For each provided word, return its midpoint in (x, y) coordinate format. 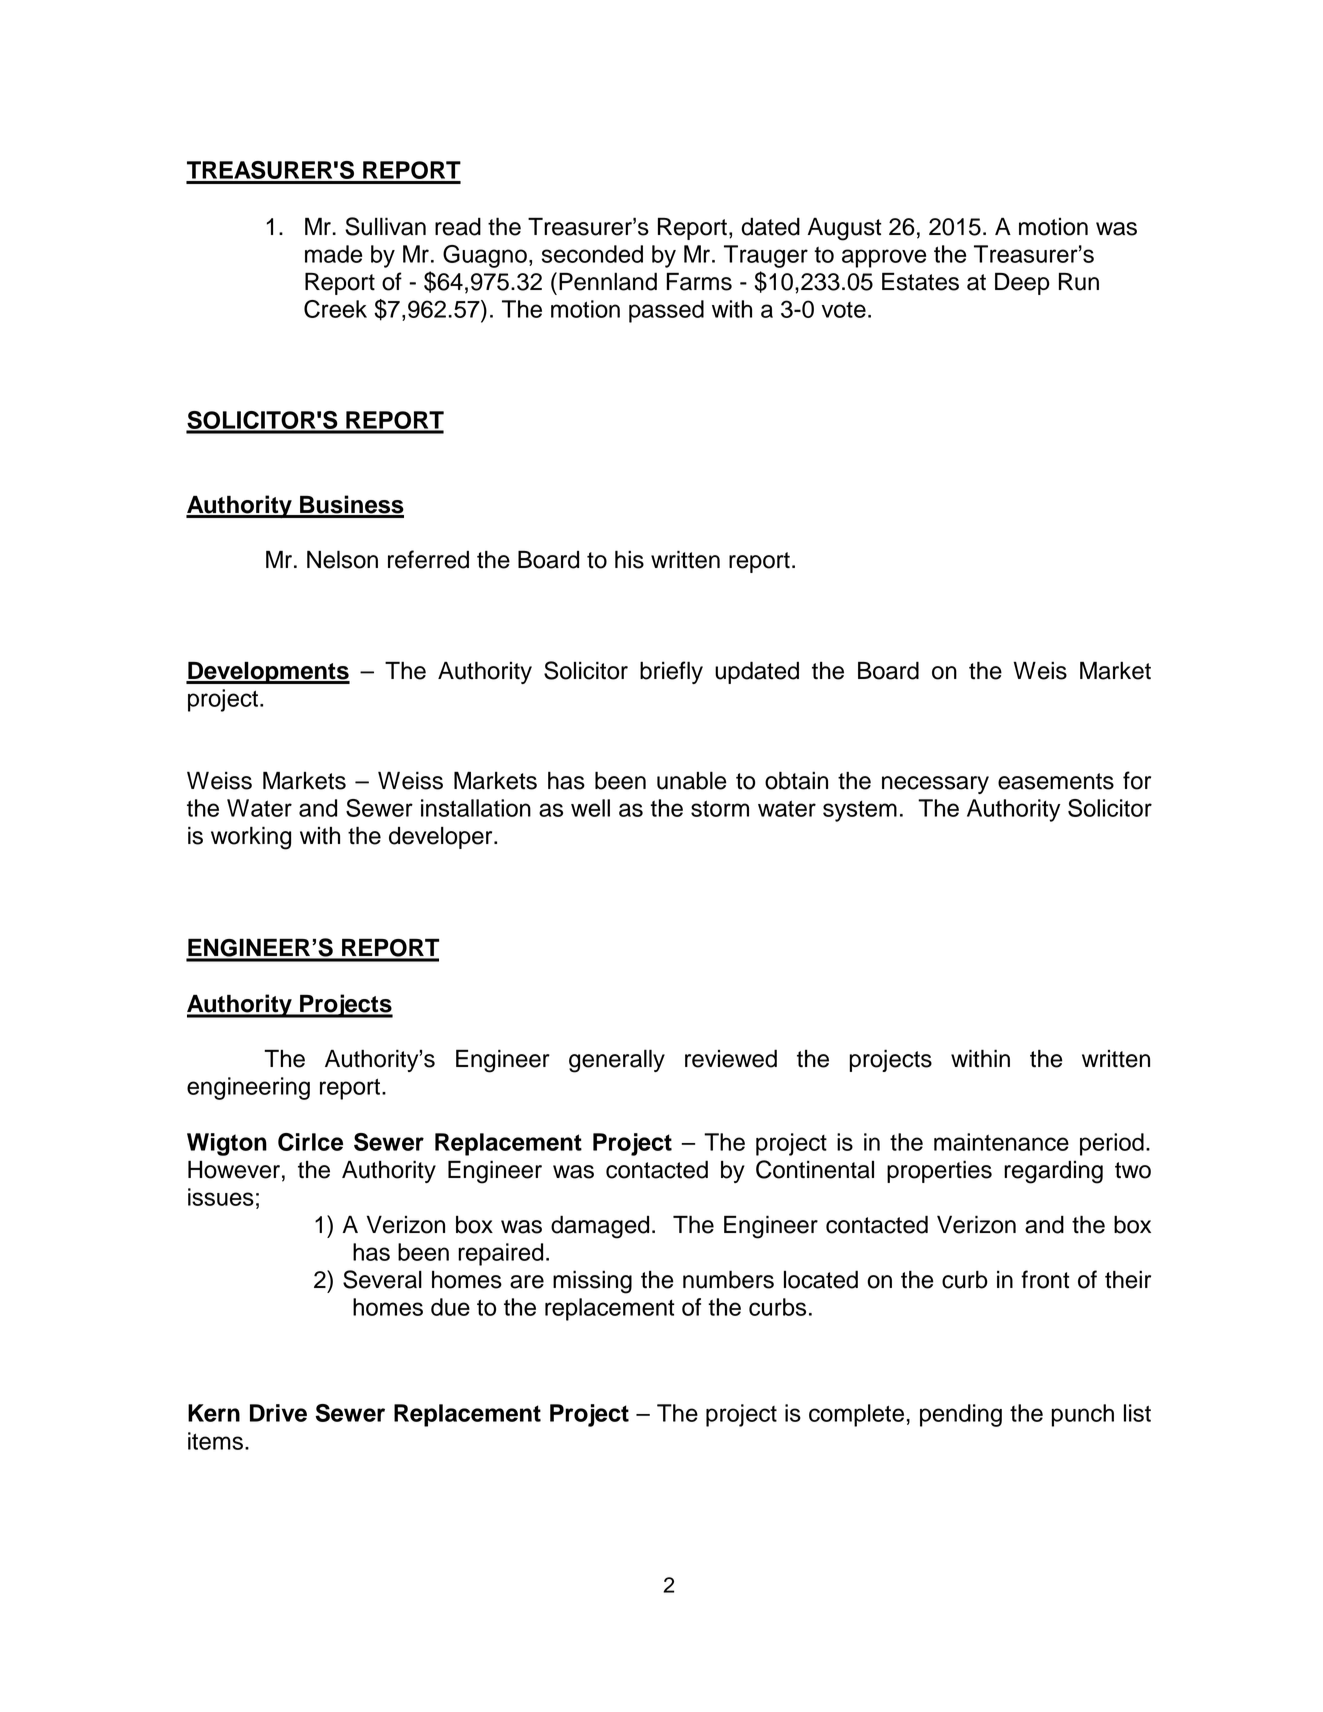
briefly (671, 672)
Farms (699, 282)
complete (856, 1415)
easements (1056, 781)
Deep (1022, 284)
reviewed (731, 1058)
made (333, 254)
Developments (268, 672)
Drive (278, 1413)
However (234, 1169)
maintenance (1001, 1142)
